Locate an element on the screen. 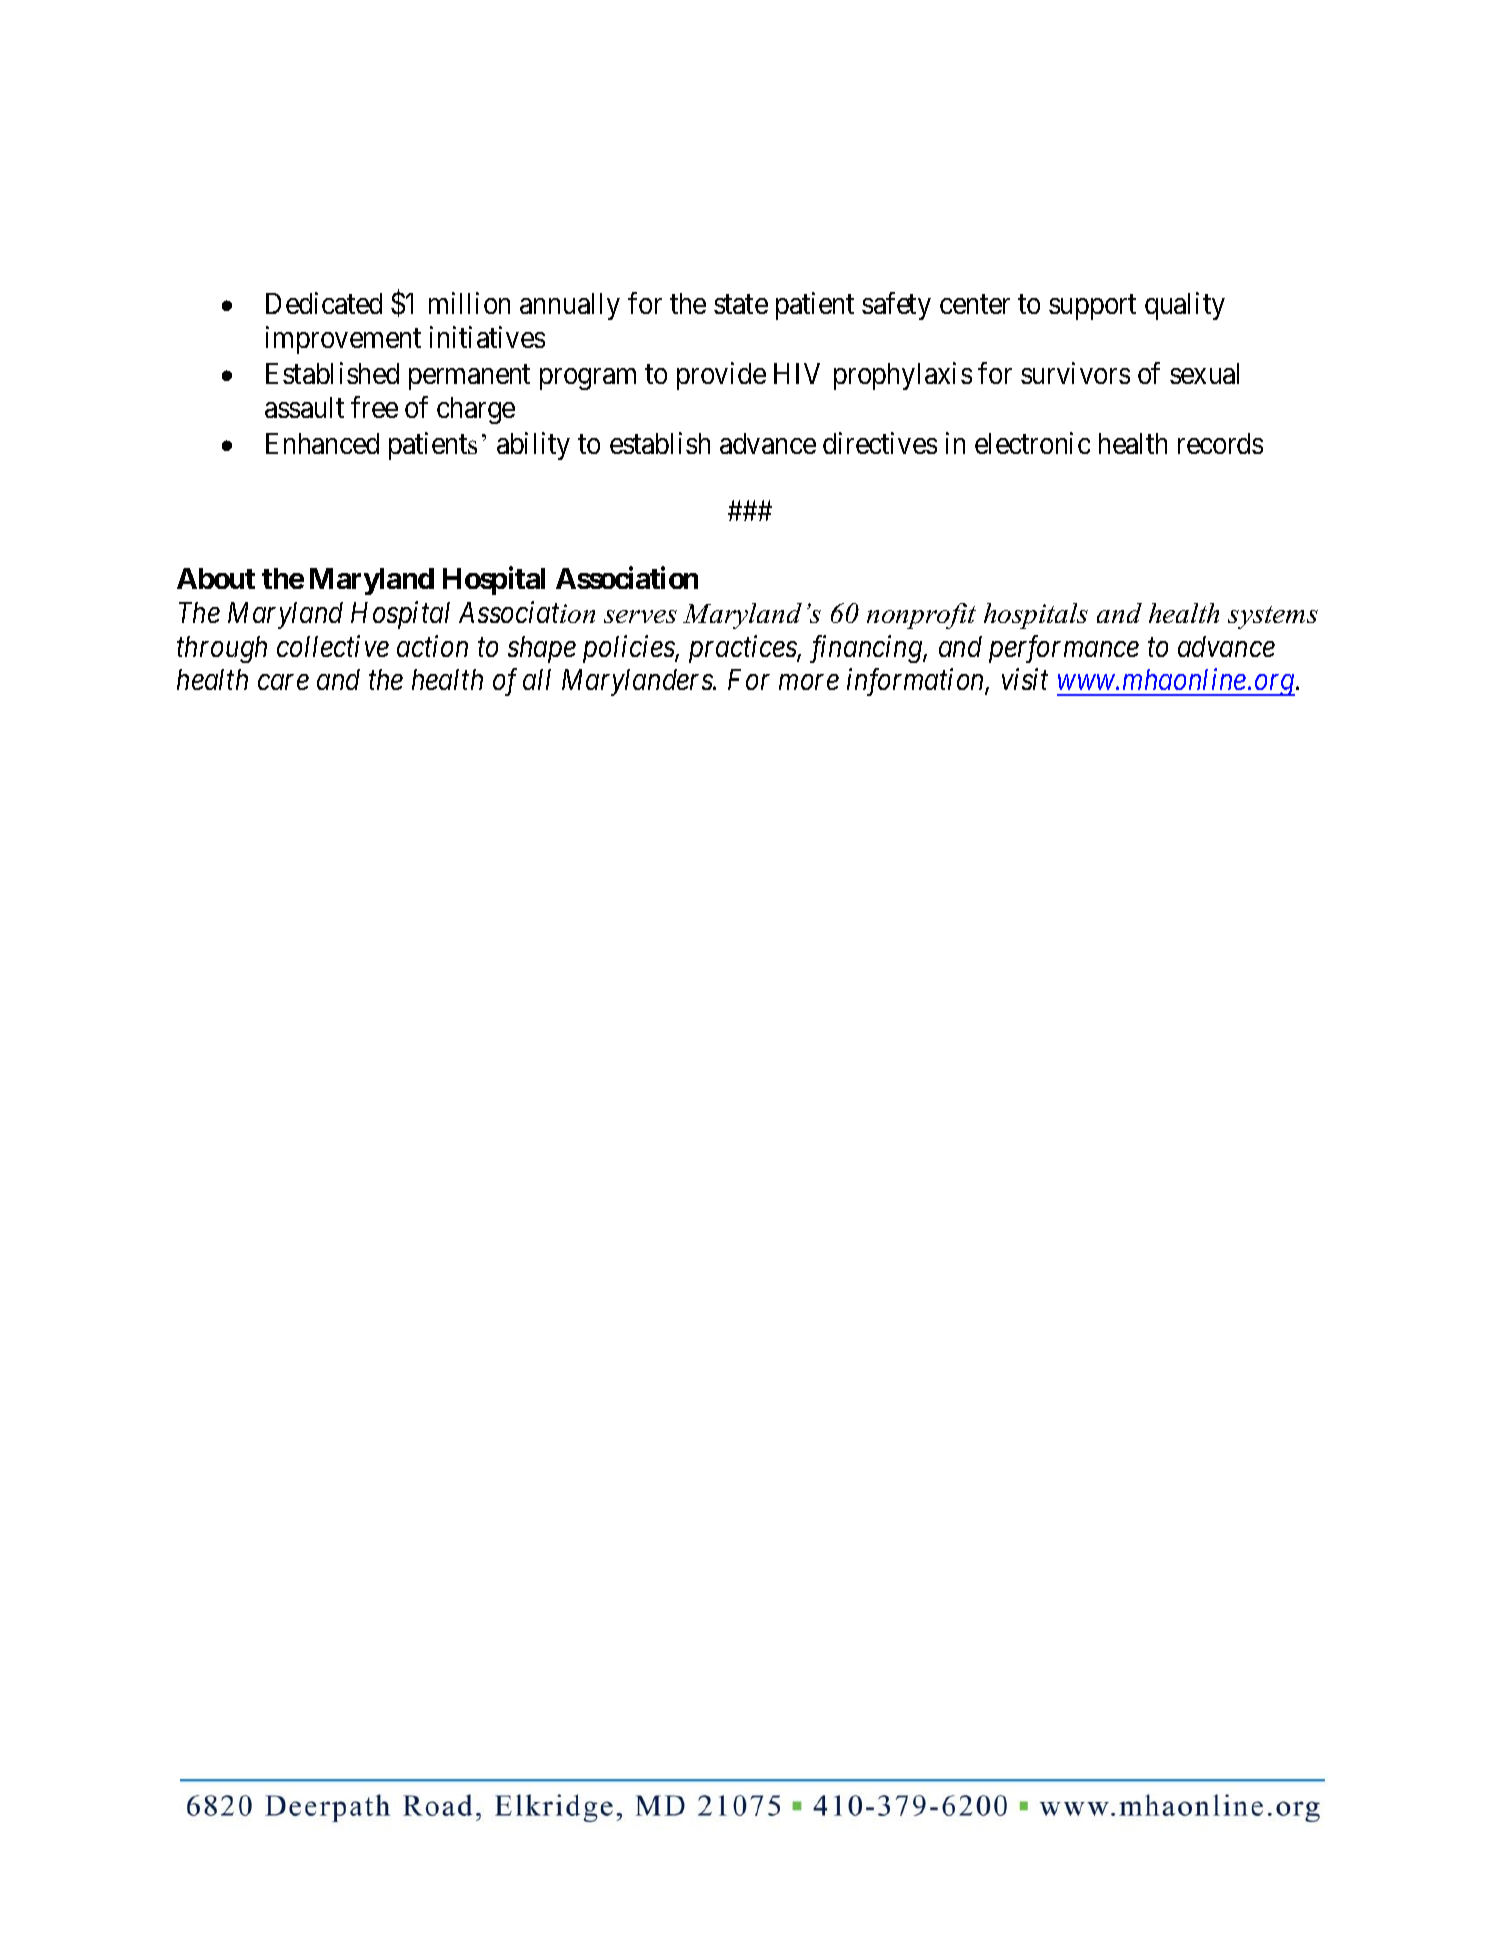 Image resolution: width=1499 pixels, height=1939 pixels. serves is located at coordinates (640, 616).
